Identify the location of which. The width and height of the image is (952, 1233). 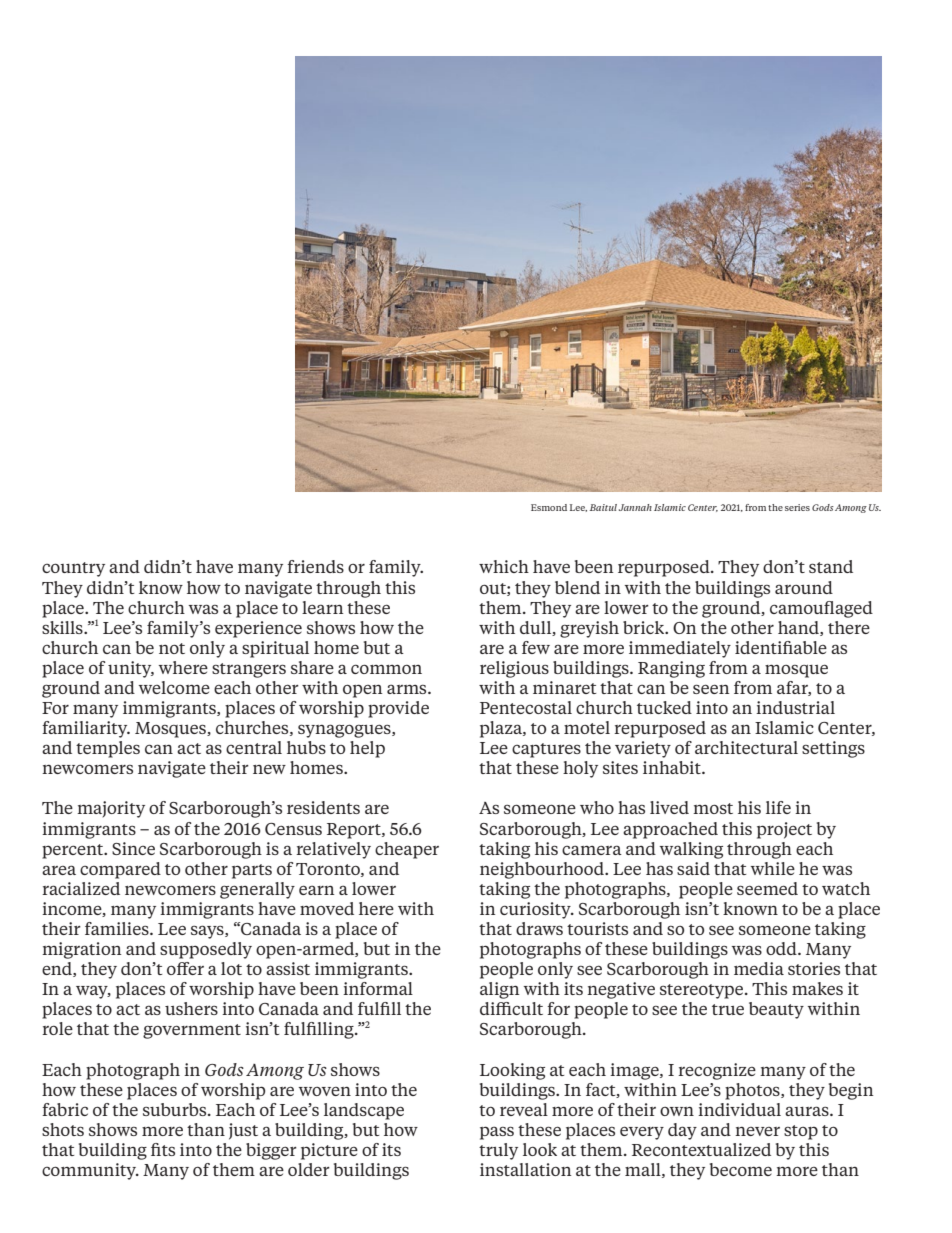
(504, 566).
